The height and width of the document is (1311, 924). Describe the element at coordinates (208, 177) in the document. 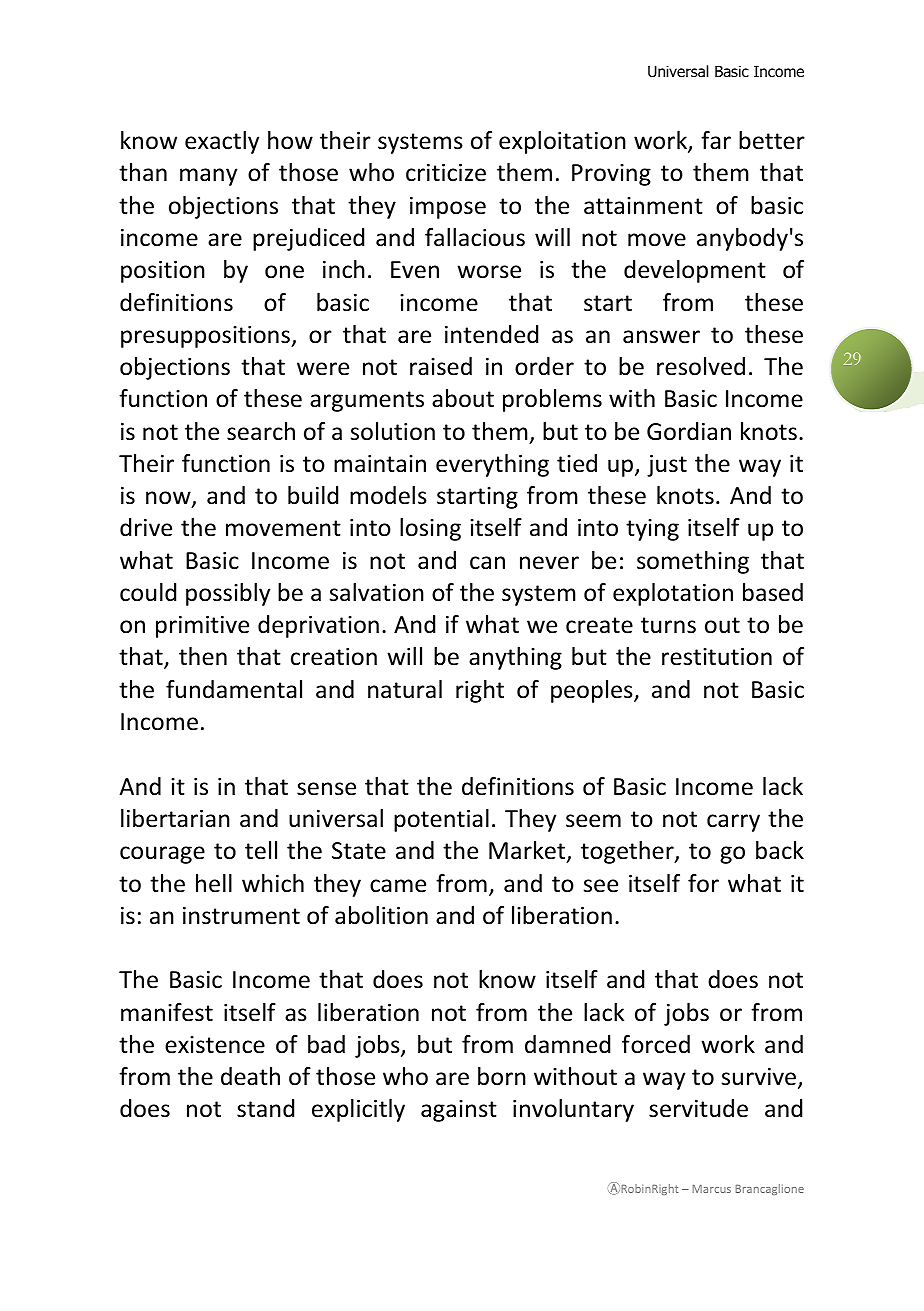

I see `many` at that location.
